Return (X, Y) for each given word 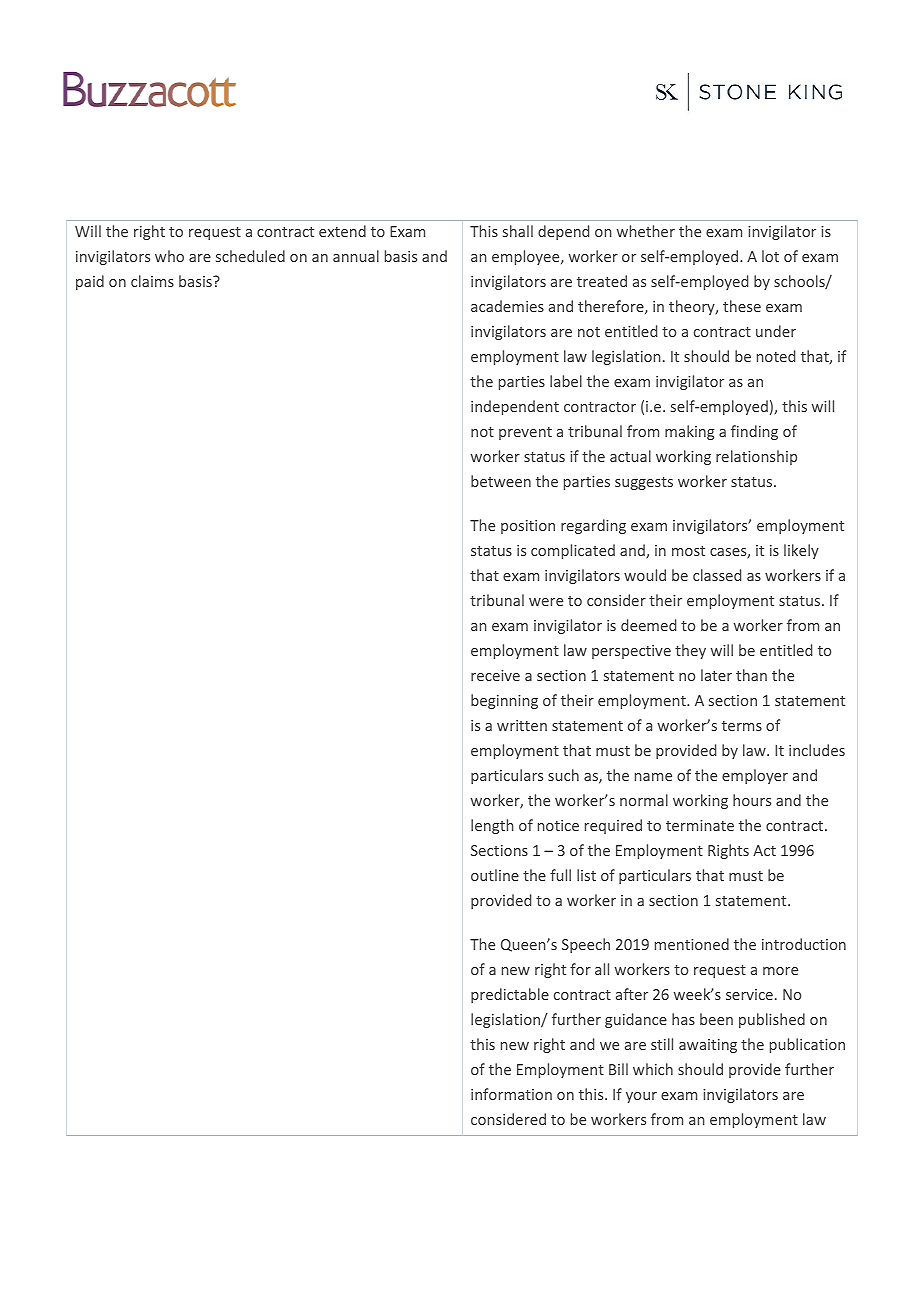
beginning (504, 701)
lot (770, 256)
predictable (510, 995)
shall (518, 231)
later (716, 675)
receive (495, 675)
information (511, 1094)
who (169, 256)
